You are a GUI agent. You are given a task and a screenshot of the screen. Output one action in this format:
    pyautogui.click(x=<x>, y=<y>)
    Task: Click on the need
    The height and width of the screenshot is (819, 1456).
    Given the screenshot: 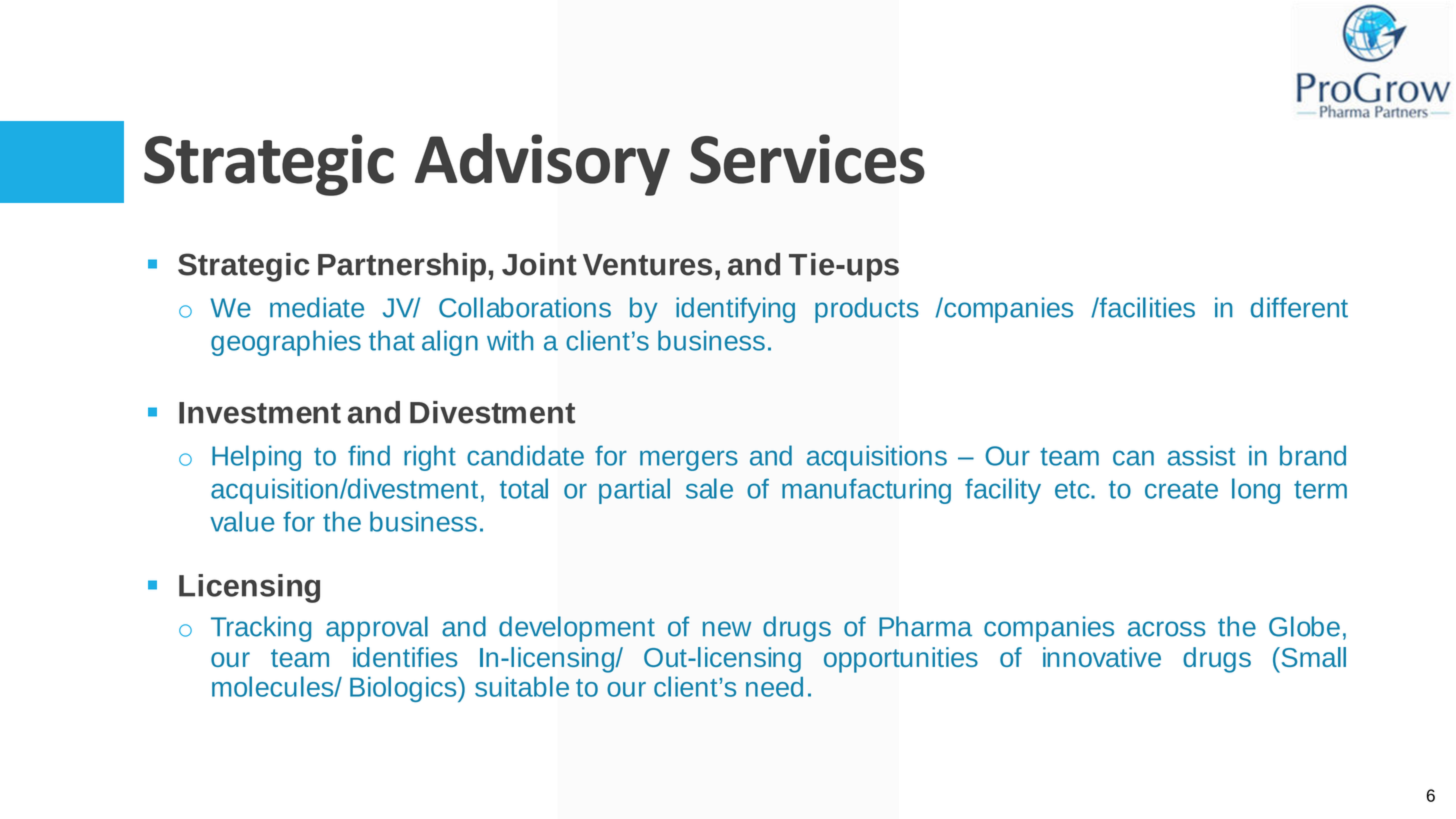 What is the action you would take?
    pyautogui.click(x=774, y=687)
